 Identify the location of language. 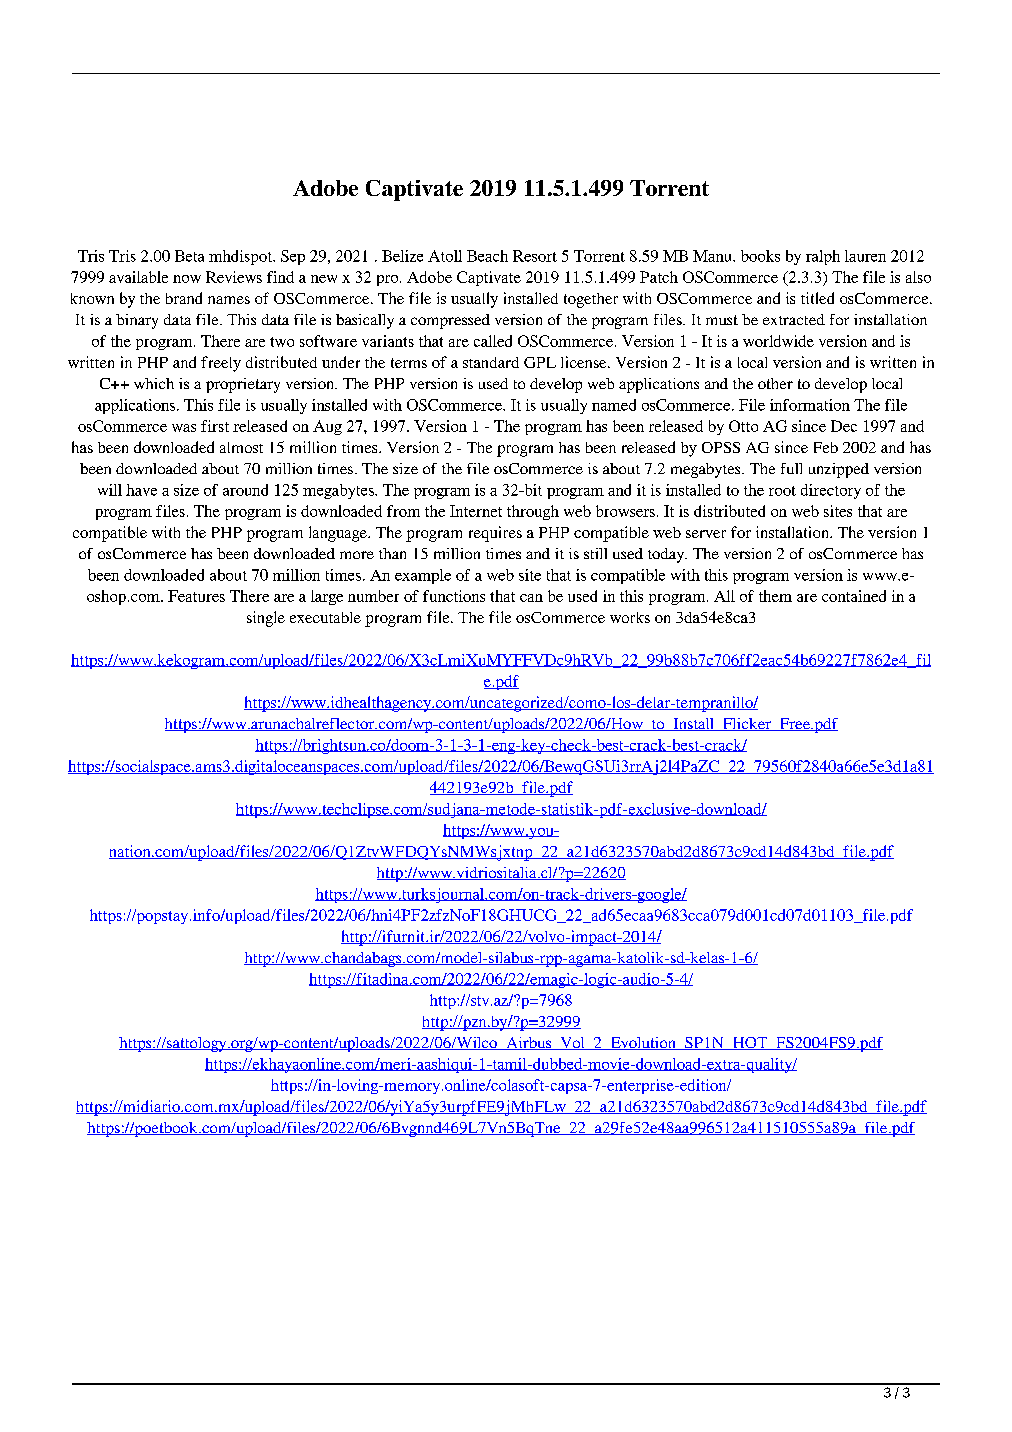
(339, 534).
